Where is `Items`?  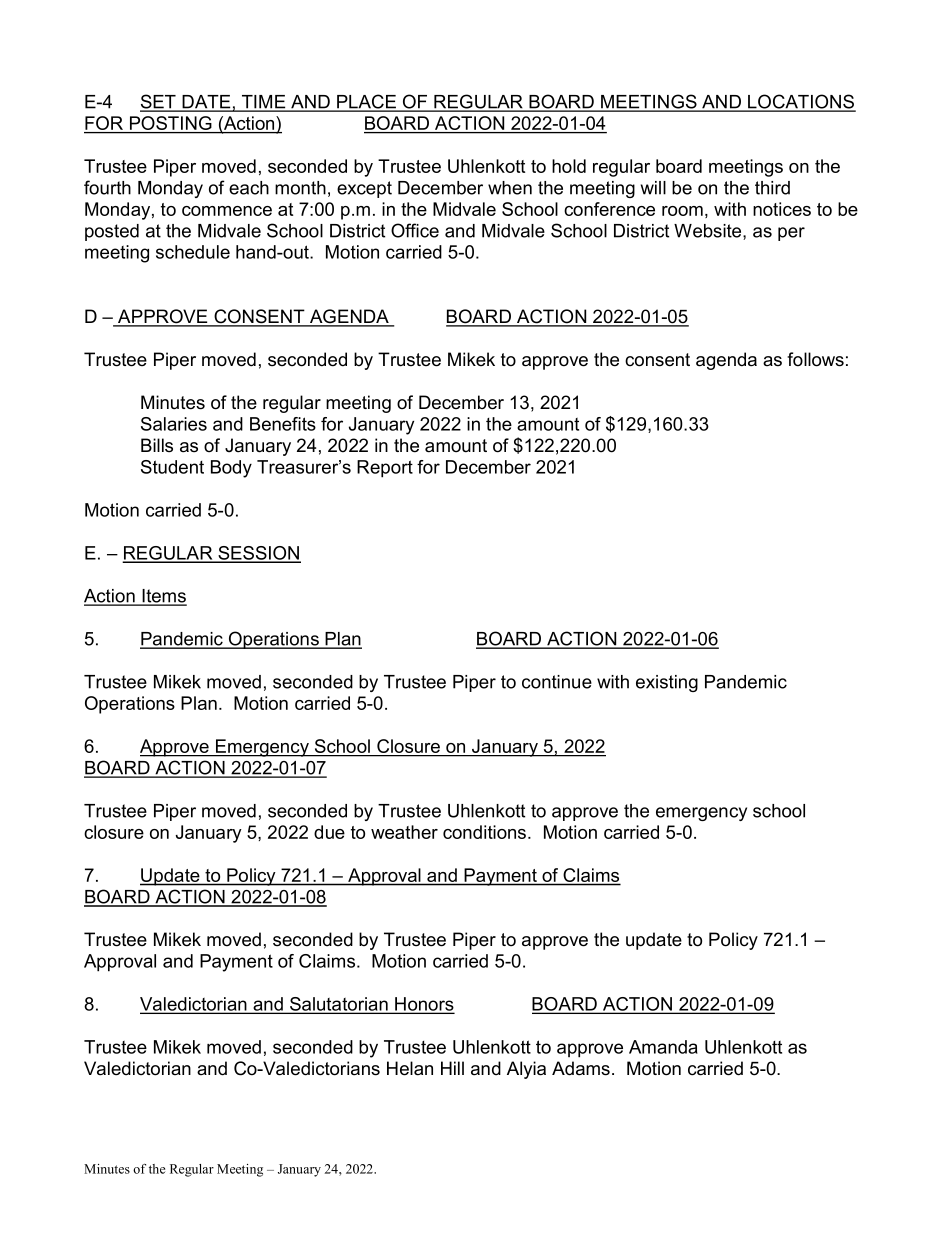
Items is located at coordinates (163, 597).
